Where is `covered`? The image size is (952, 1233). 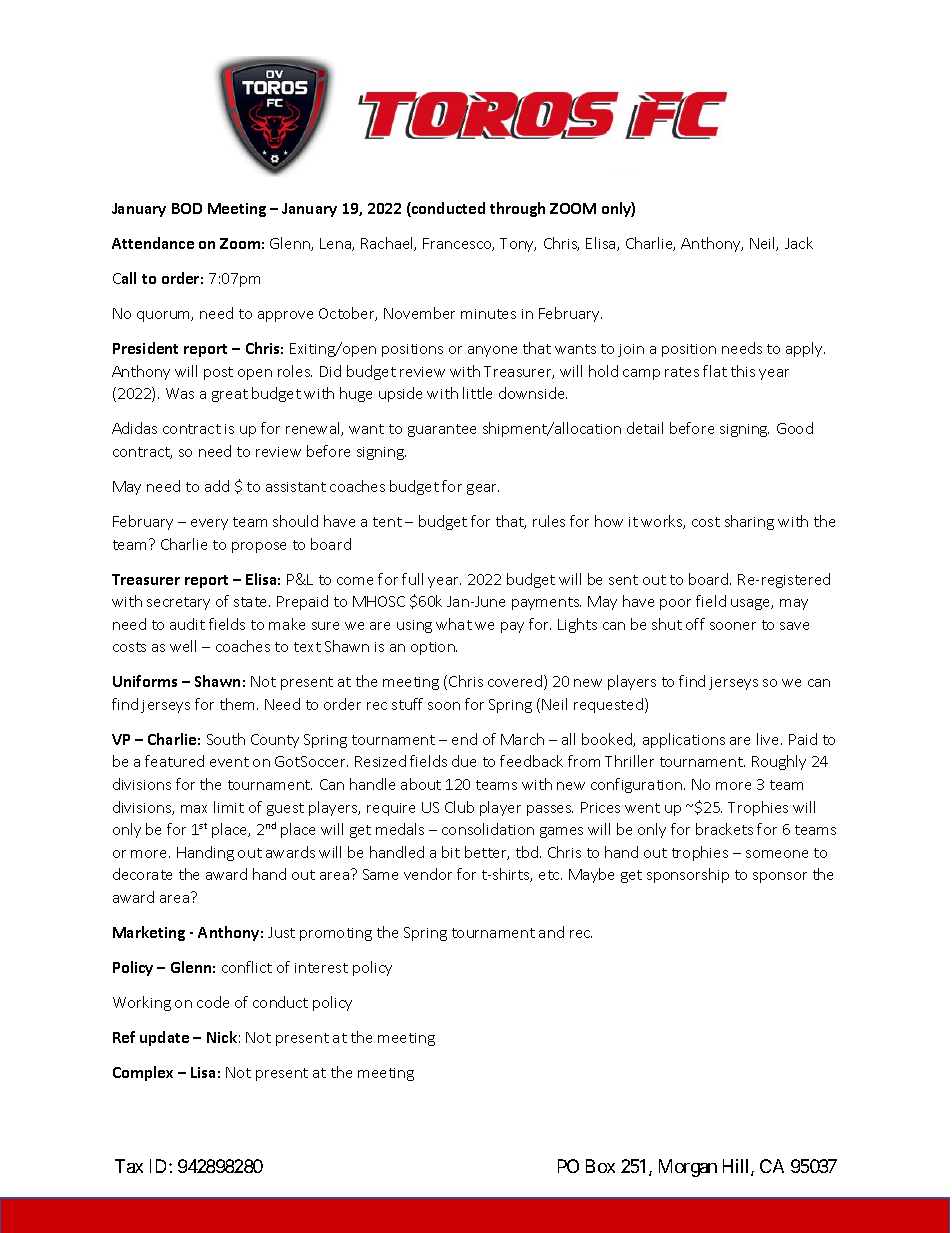
covered is located at coordinates (516, 682).
